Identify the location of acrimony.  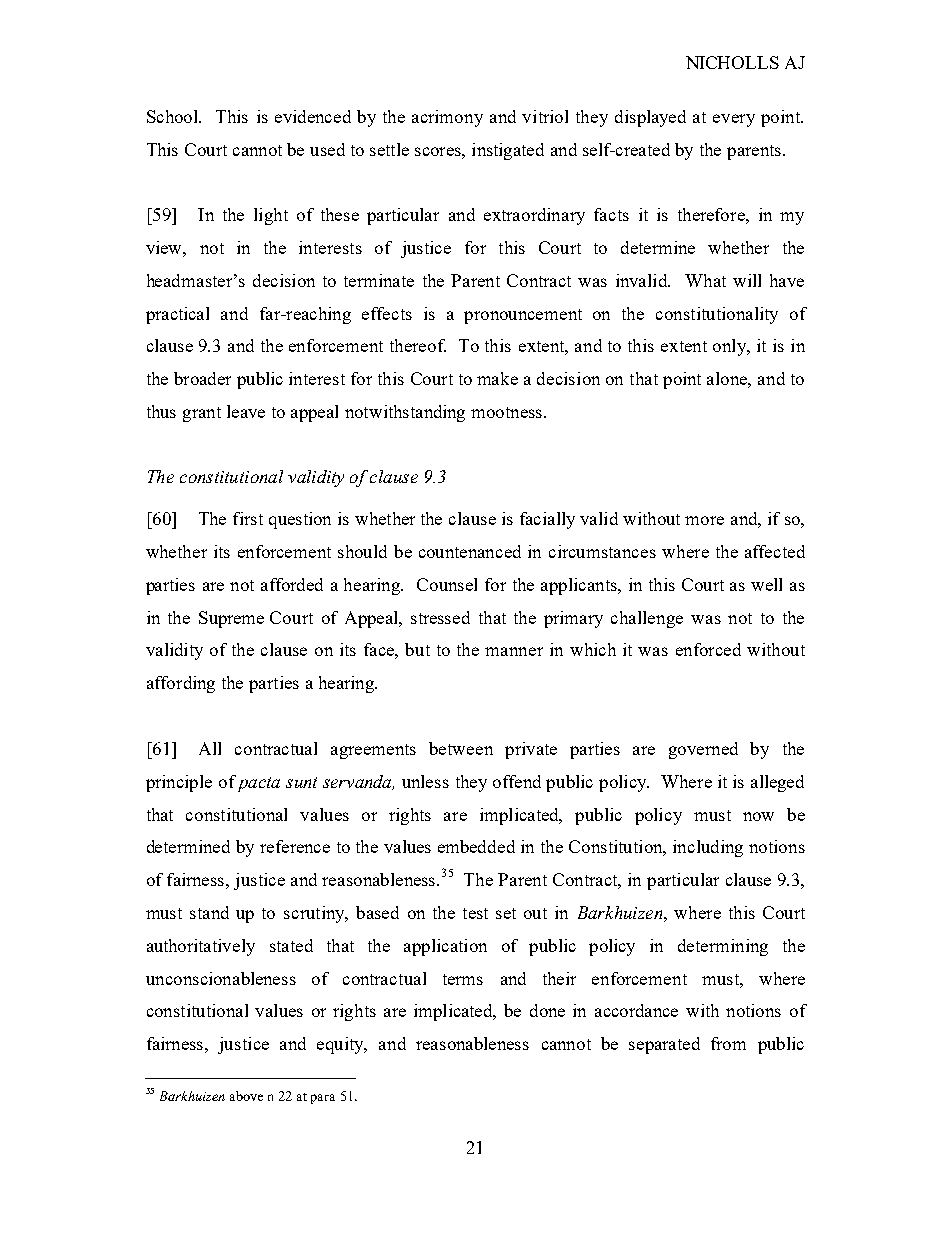
(447, 118).
